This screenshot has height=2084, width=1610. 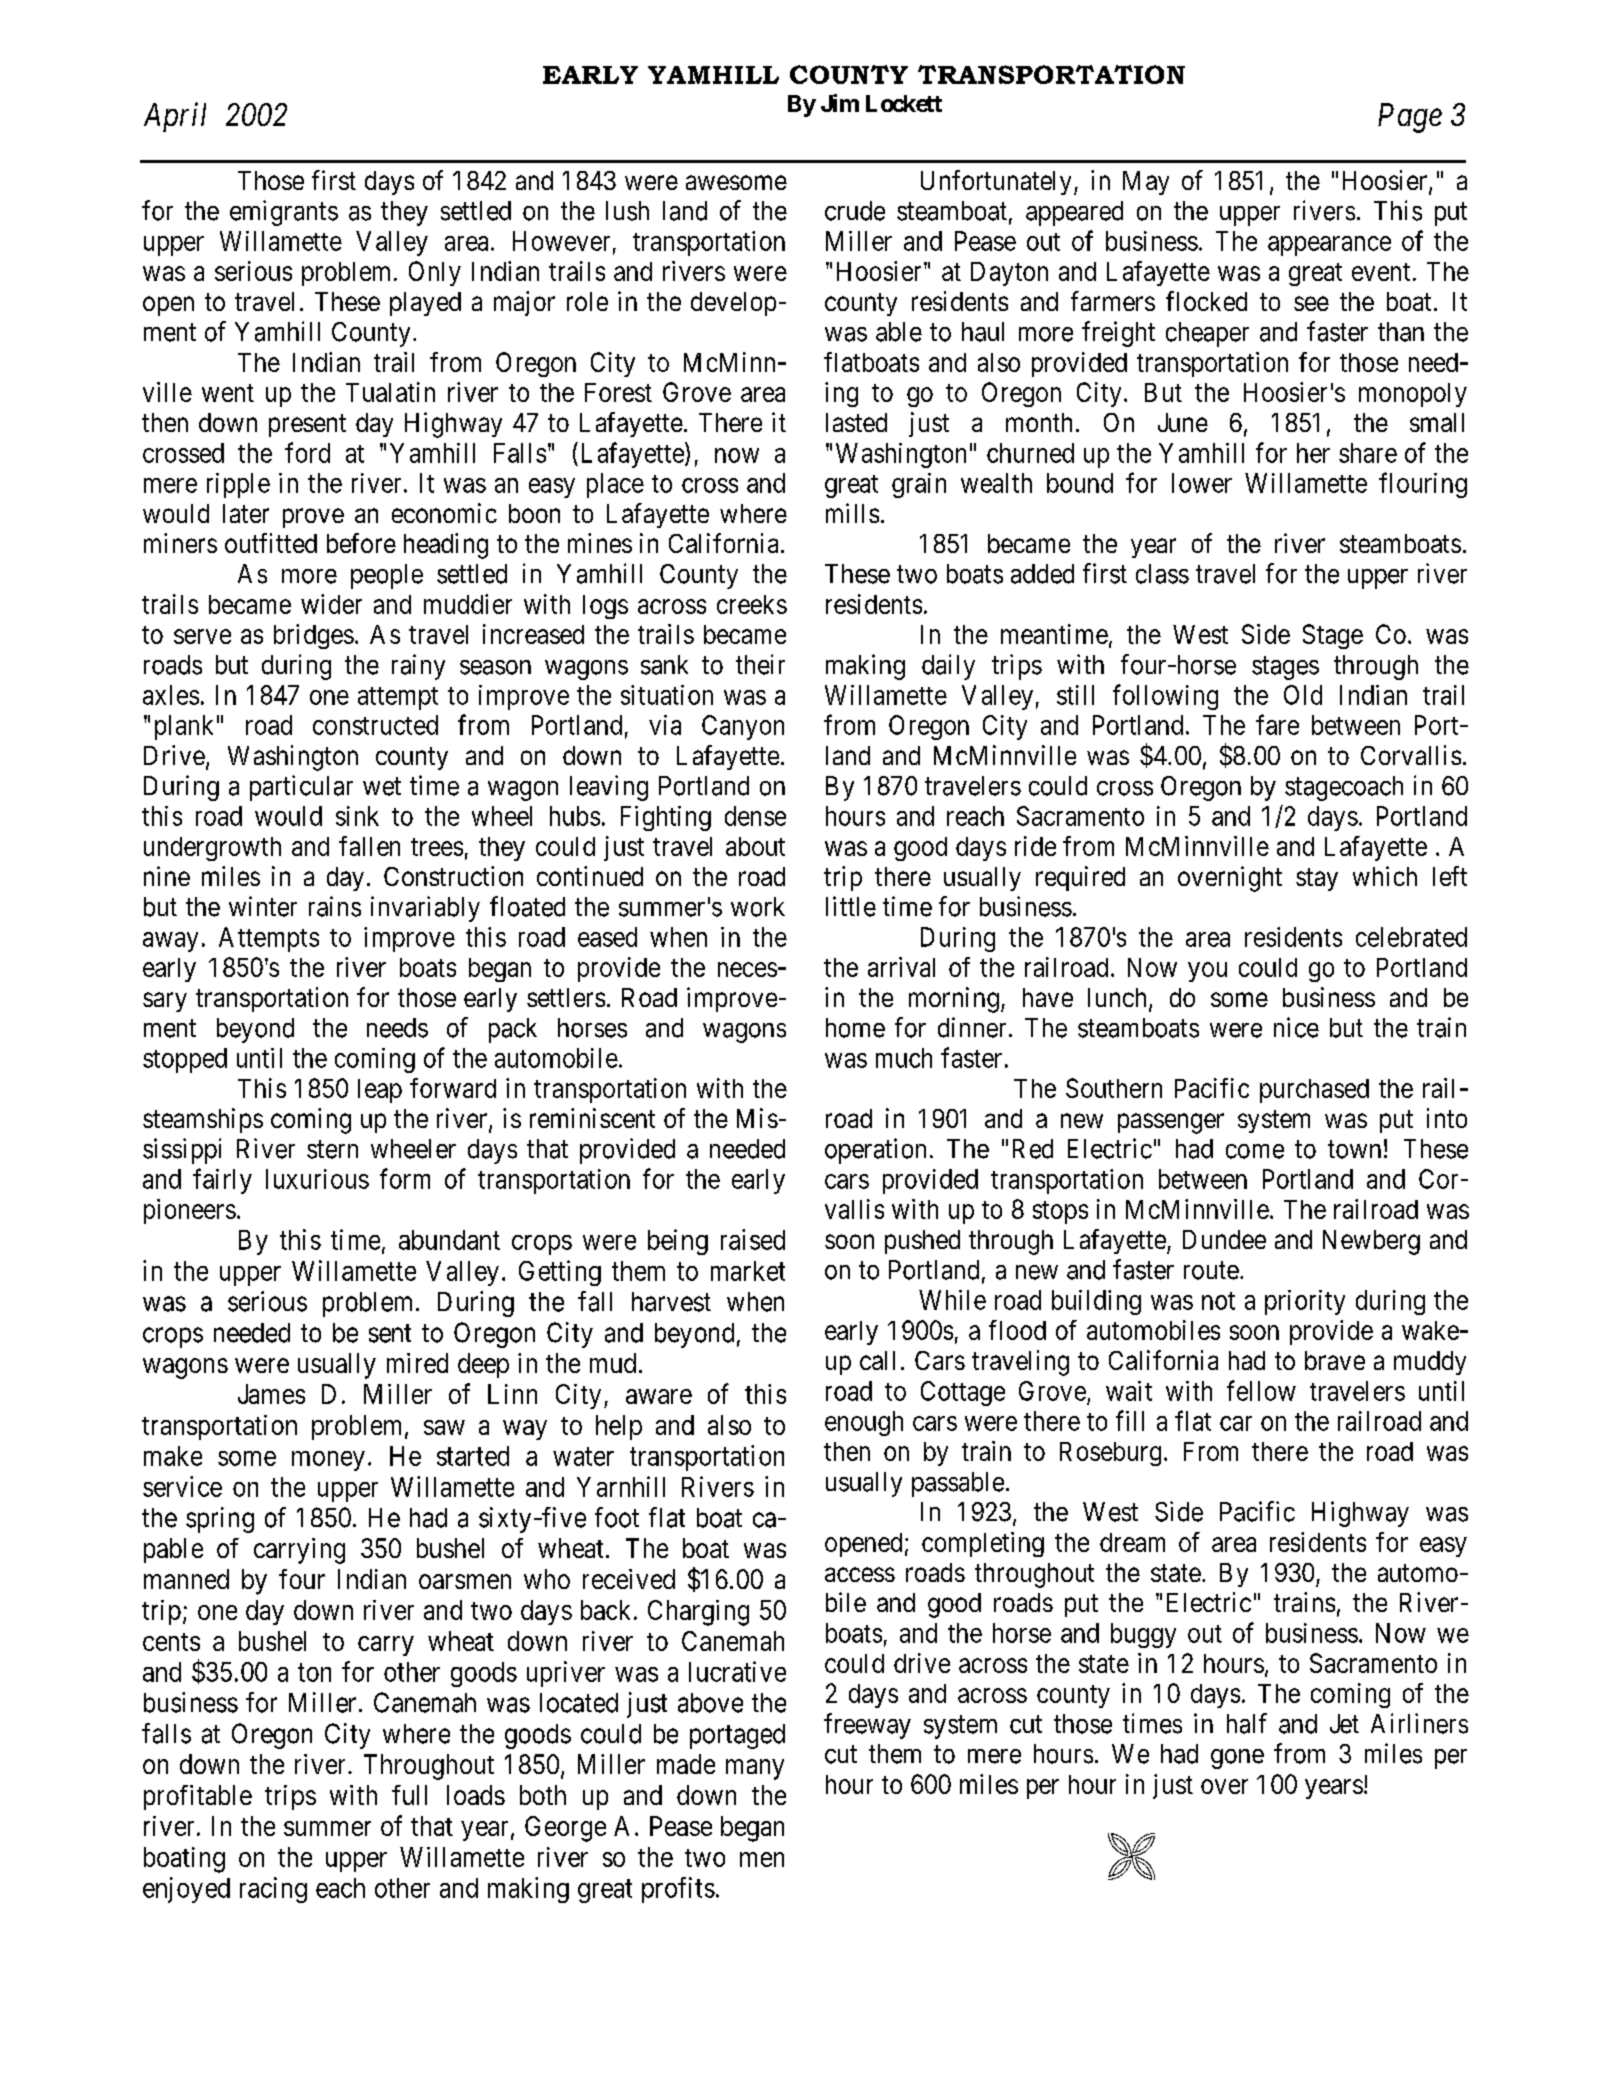 I want to click on racing, so click(x=273, y=1890).
